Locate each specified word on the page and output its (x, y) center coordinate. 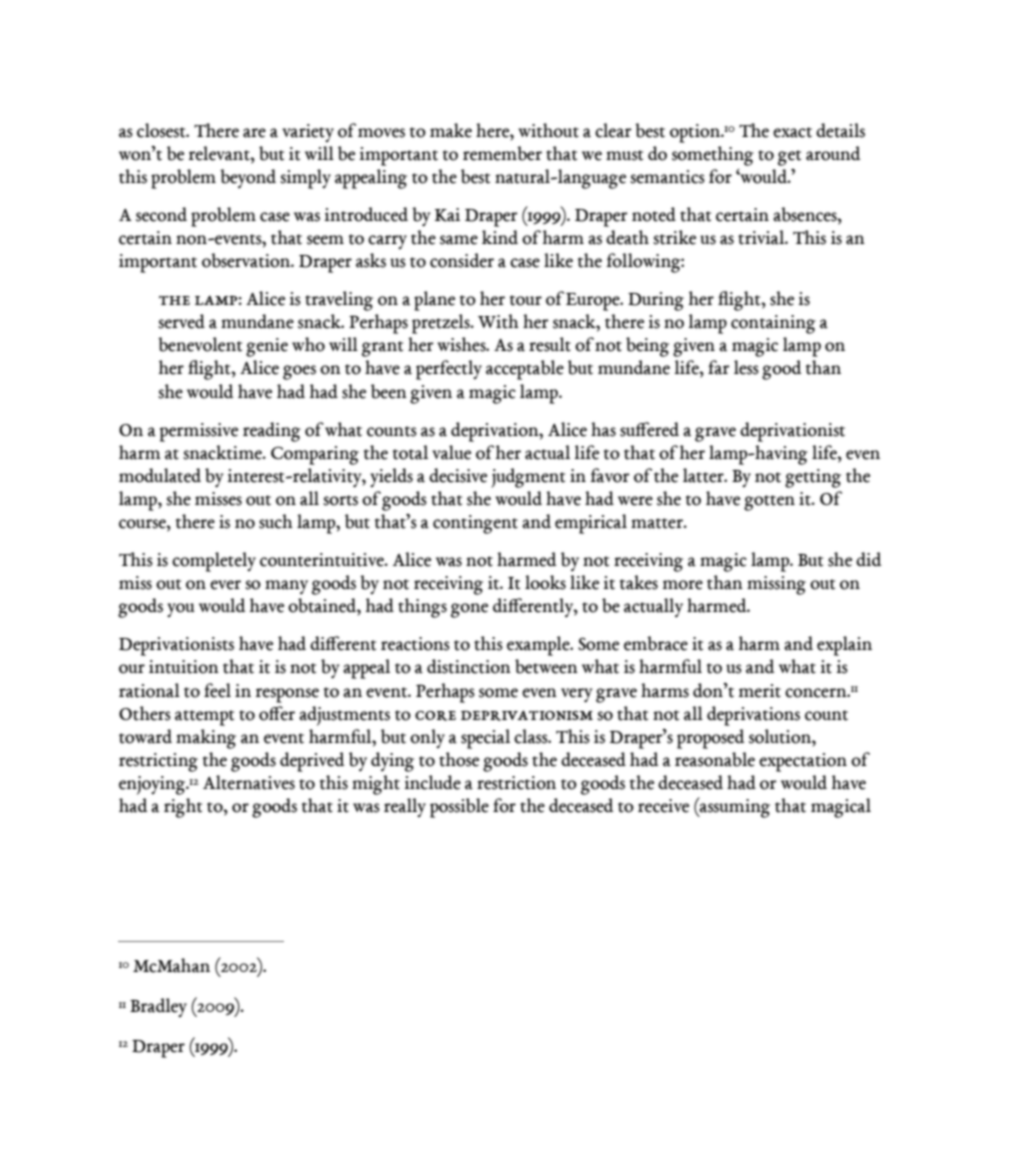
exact (792, 132)
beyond (248, 178)
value (451, 452)
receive (663, 806)
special (485, 739)
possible (459, 808)
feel (217, 690)
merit (759, 691)
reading (272, 432)
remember (502, 153)
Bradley (158, 1007)
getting (813, 478)
